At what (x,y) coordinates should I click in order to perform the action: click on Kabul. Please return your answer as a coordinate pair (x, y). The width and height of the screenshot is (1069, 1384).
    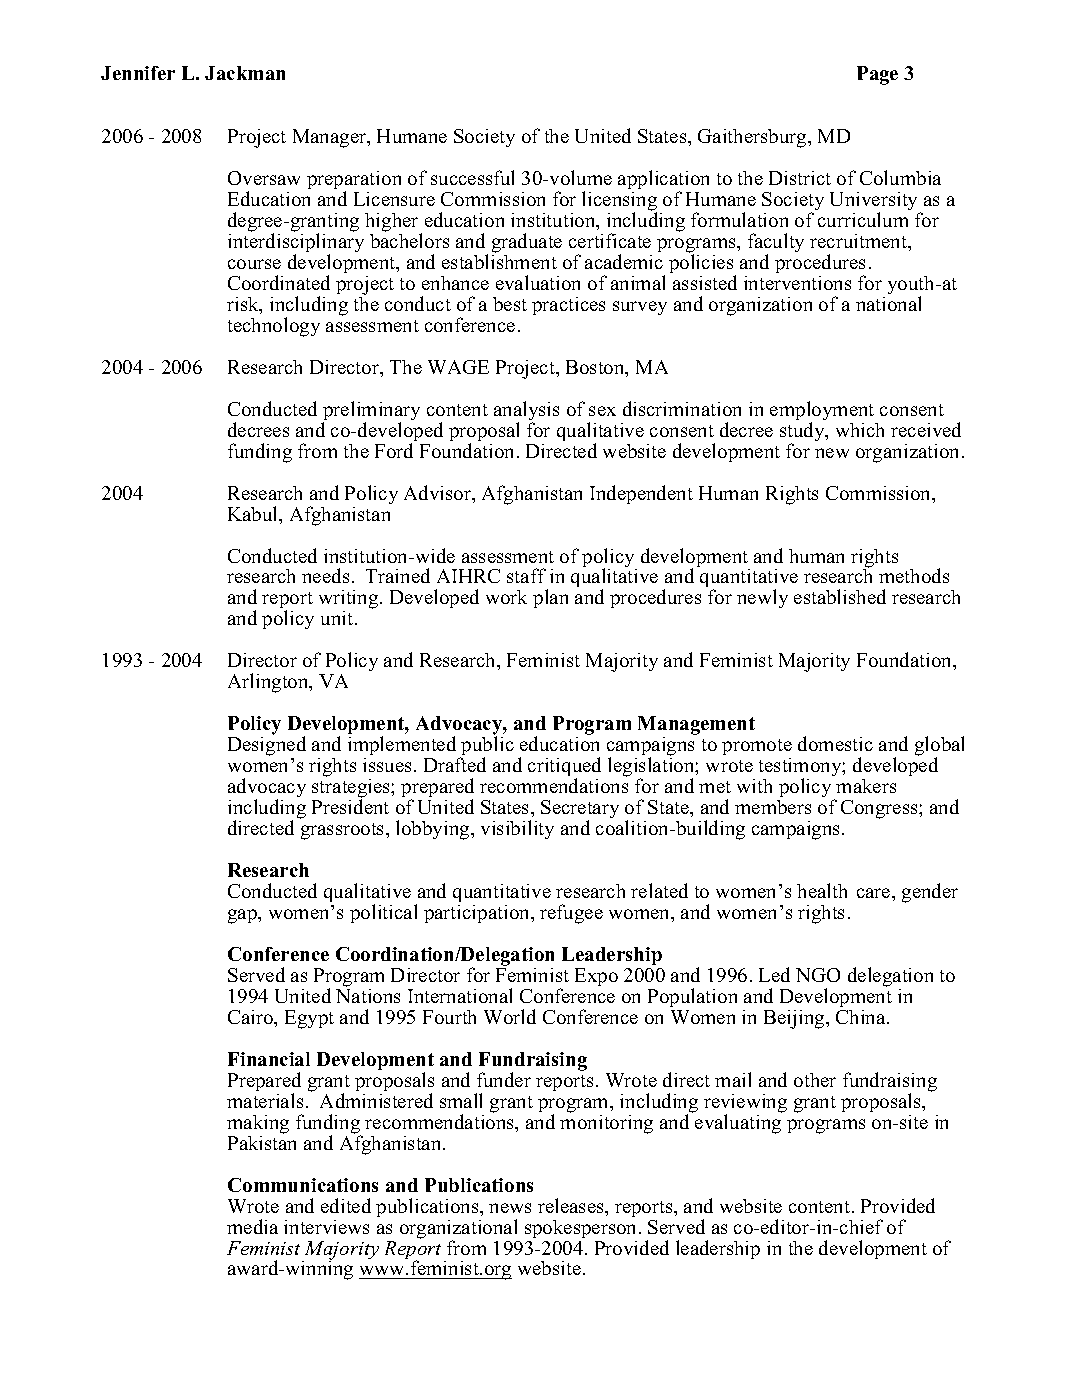
    Looking at the image, I should click on (254, 515).
